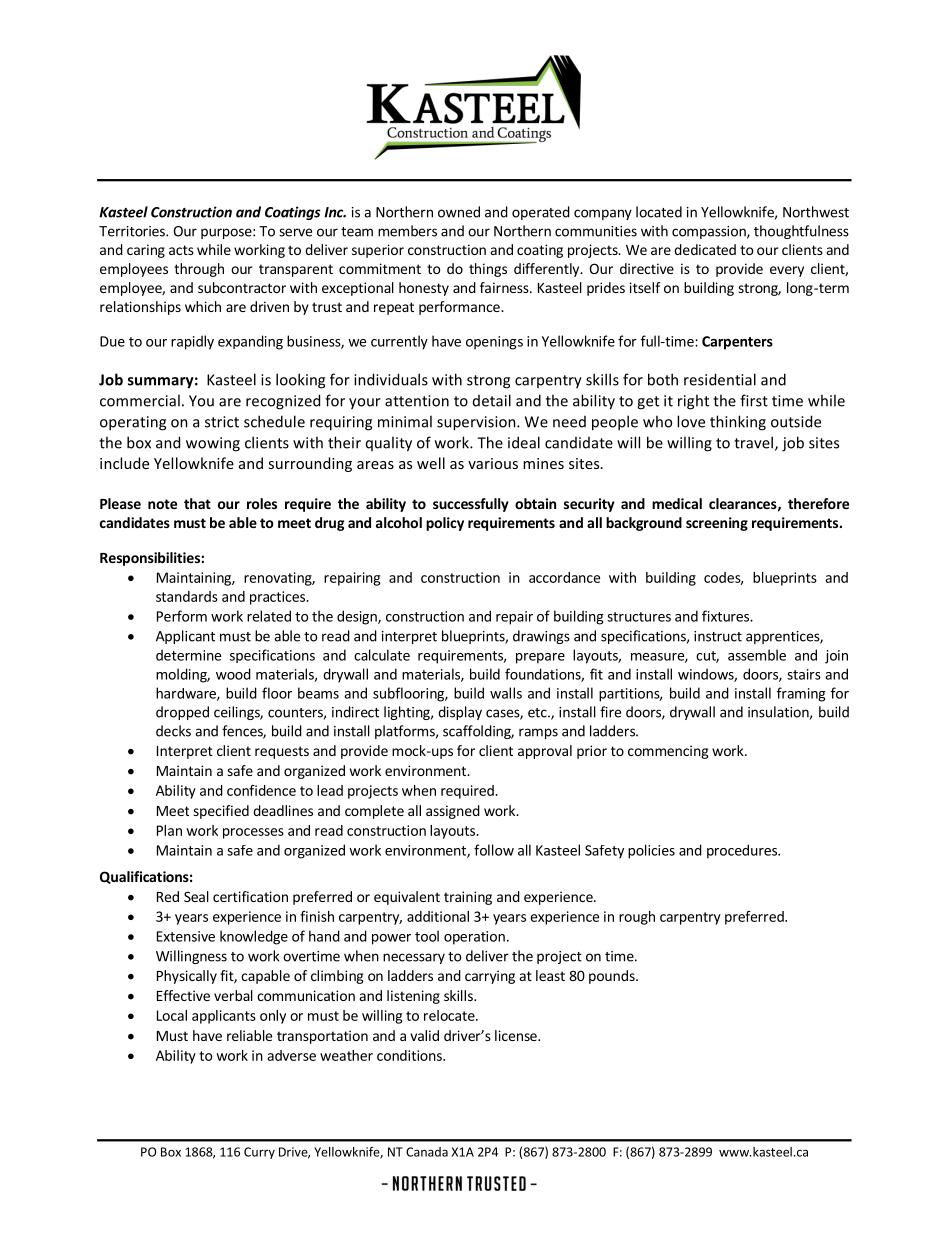  I want to click on travel, so click(753, 442).
